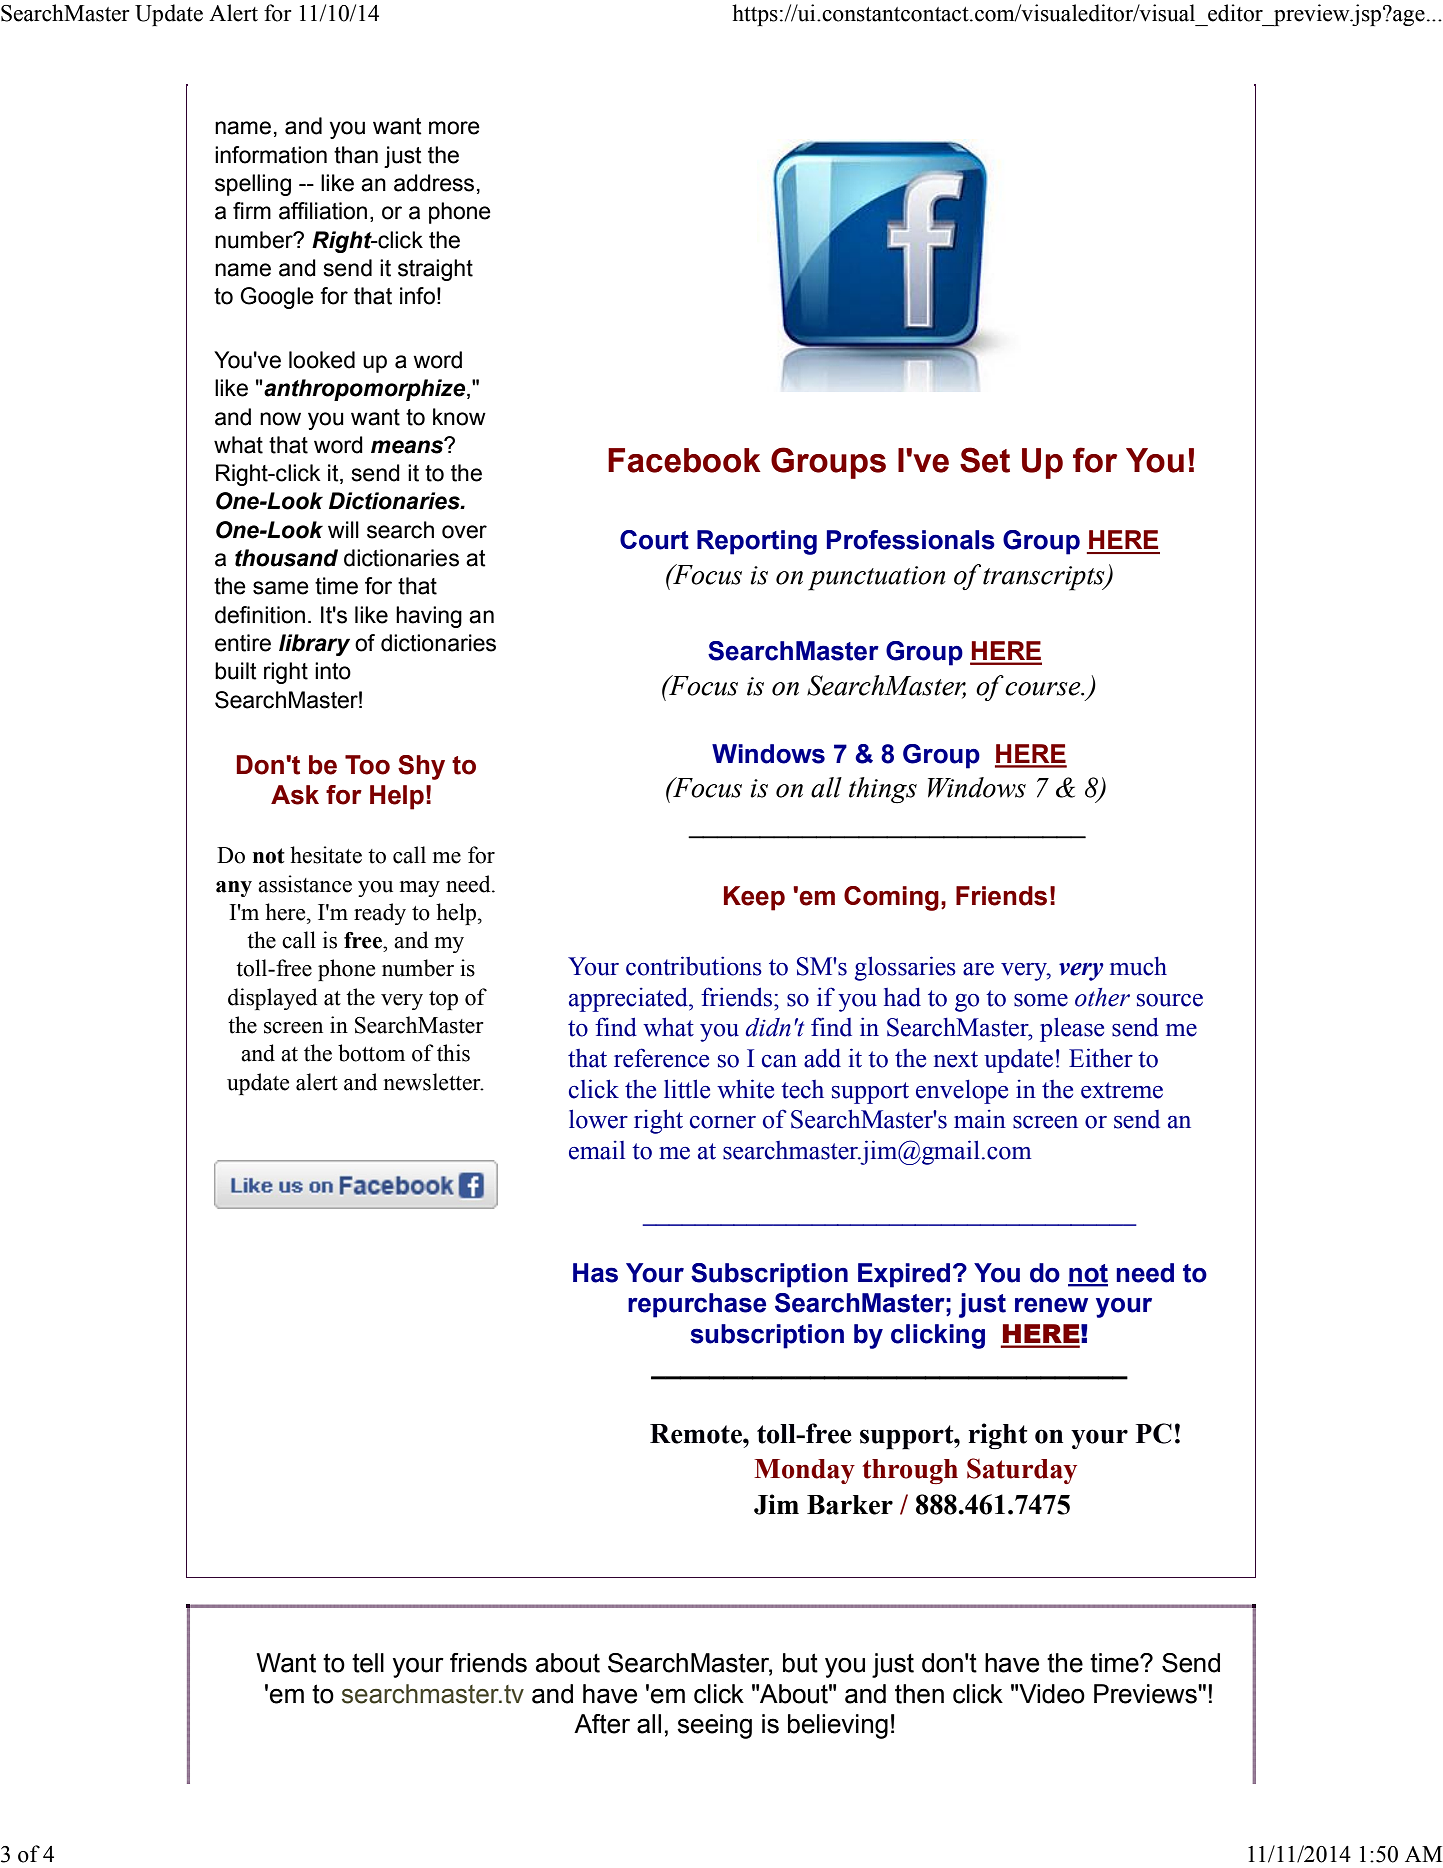  Describe the element at coordinates (714, 1726) in the screenshot. I see `seeing` at that location.
